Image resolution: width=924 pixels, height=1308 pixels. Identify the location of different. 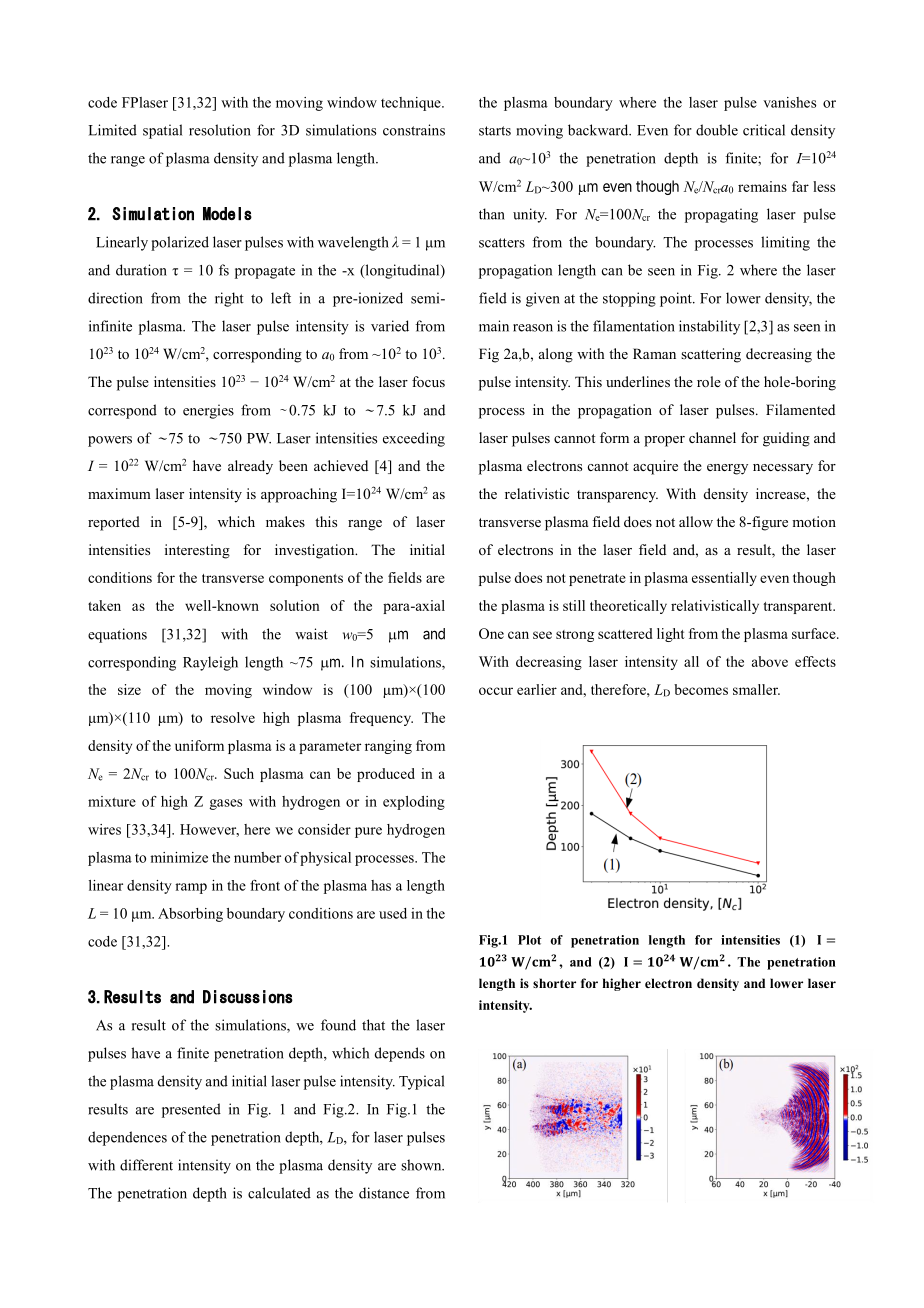
(146, 1165).
